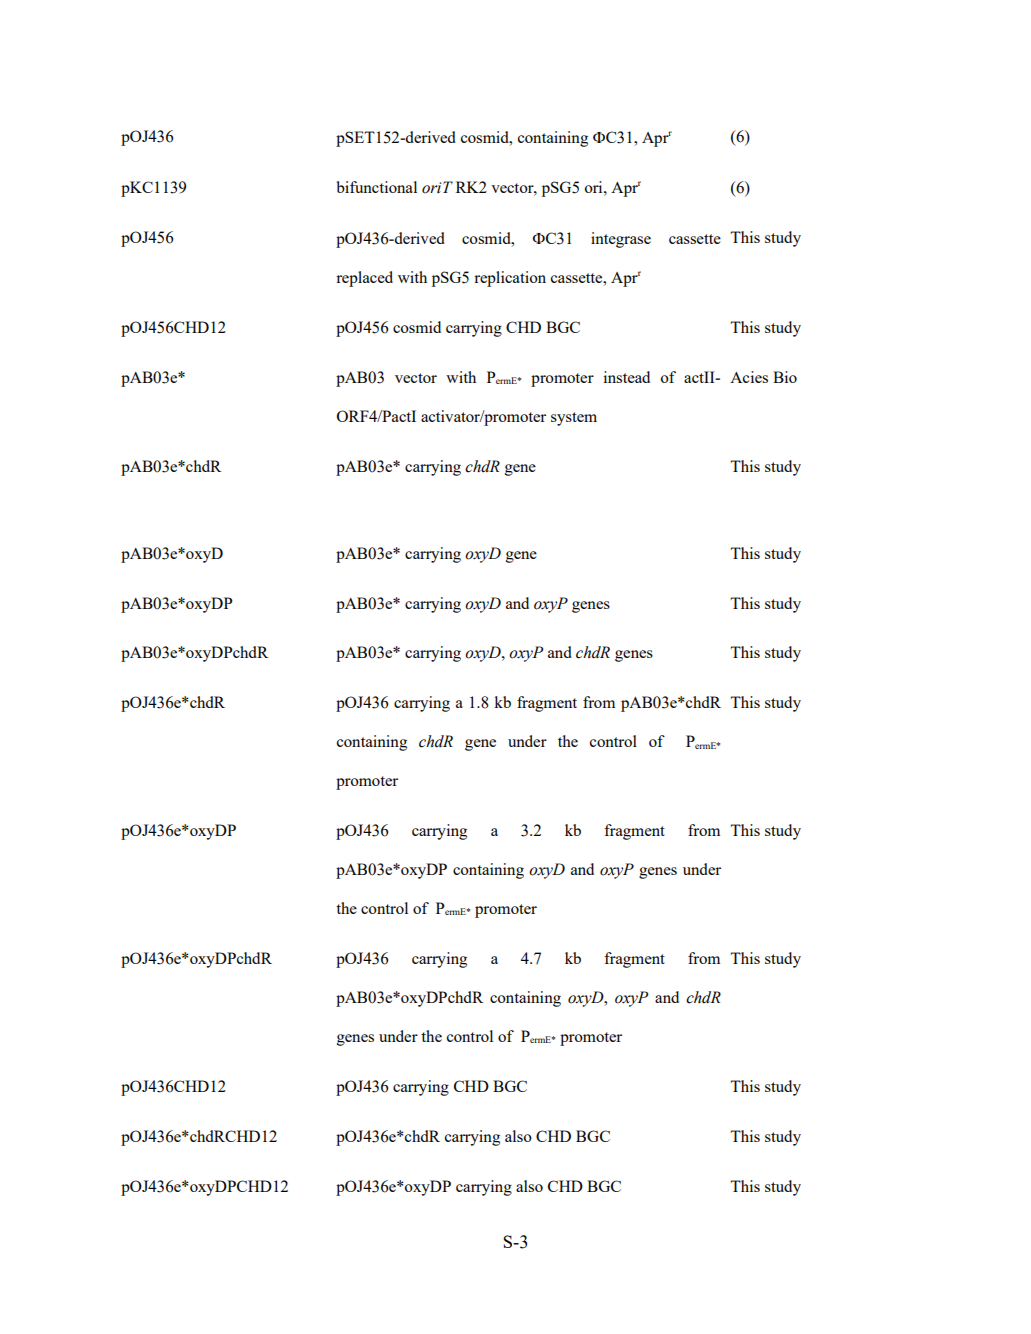  What do you see at coordinates (621, 240) in the document?
I see `integrase` at bounding box center [621, 240].
